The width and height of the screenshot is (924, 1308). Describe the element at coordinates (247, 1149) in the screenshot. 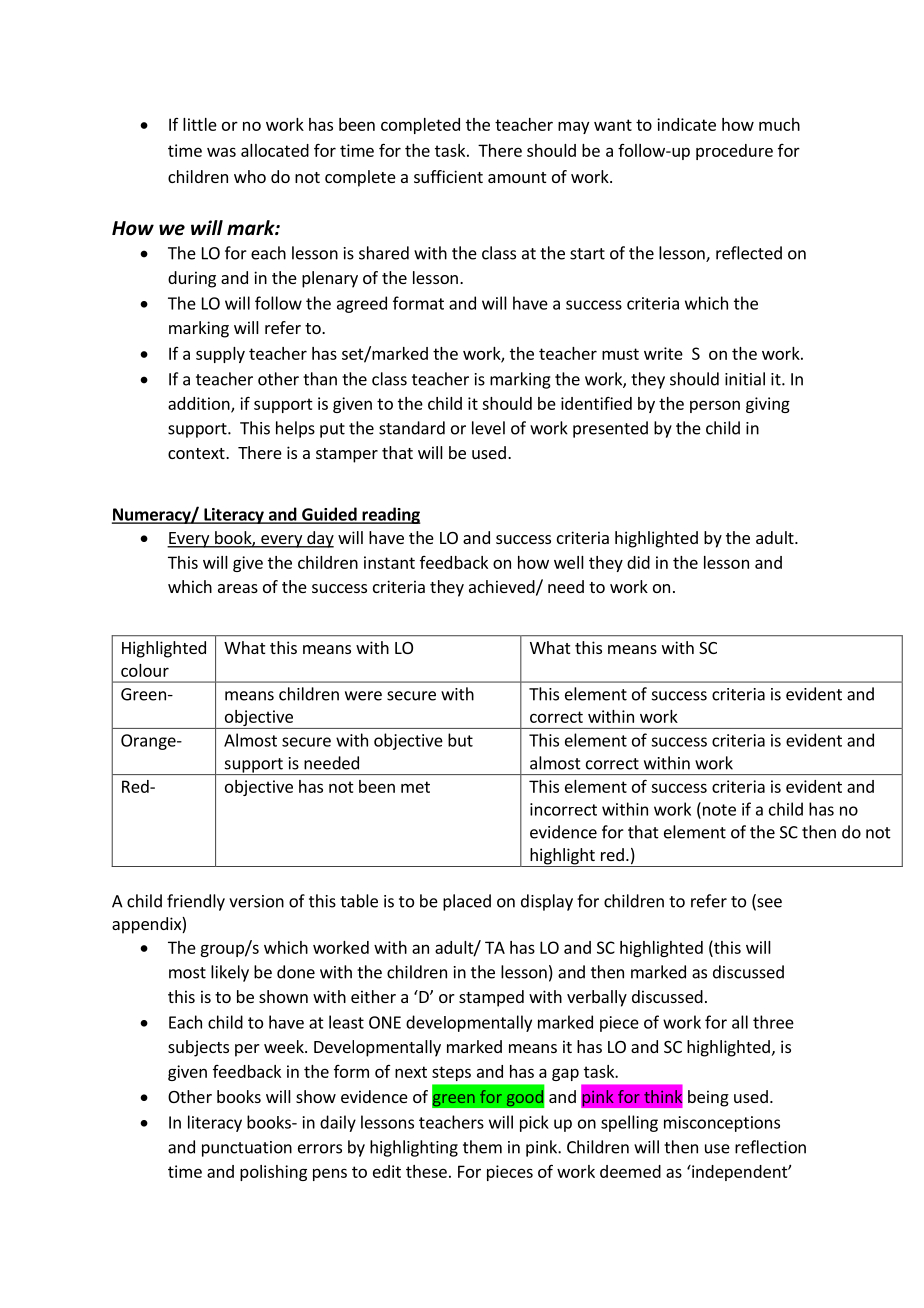

I see `punctuation` at that location.
